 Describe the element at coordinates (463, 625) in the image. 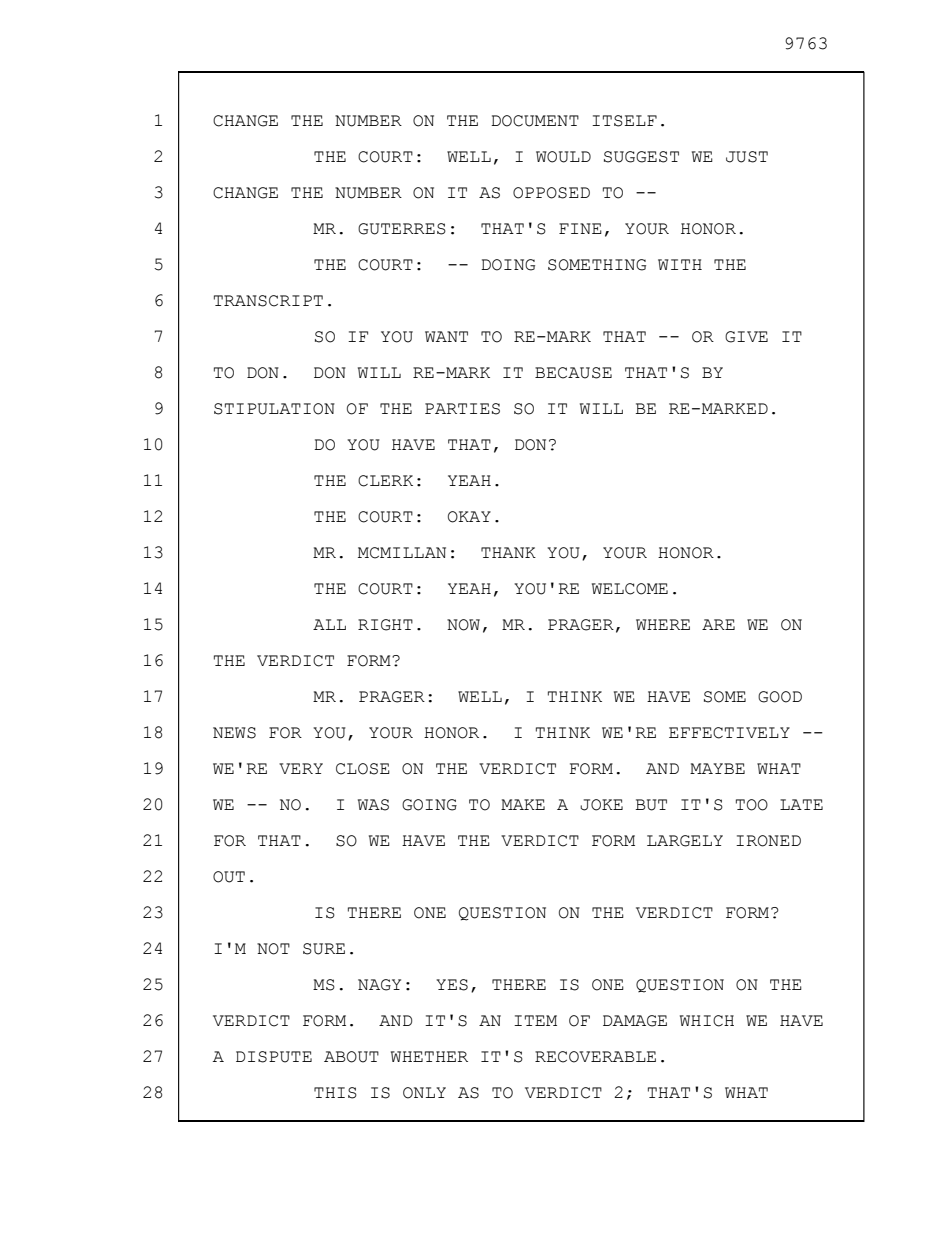

I see `NOW` at that location.
